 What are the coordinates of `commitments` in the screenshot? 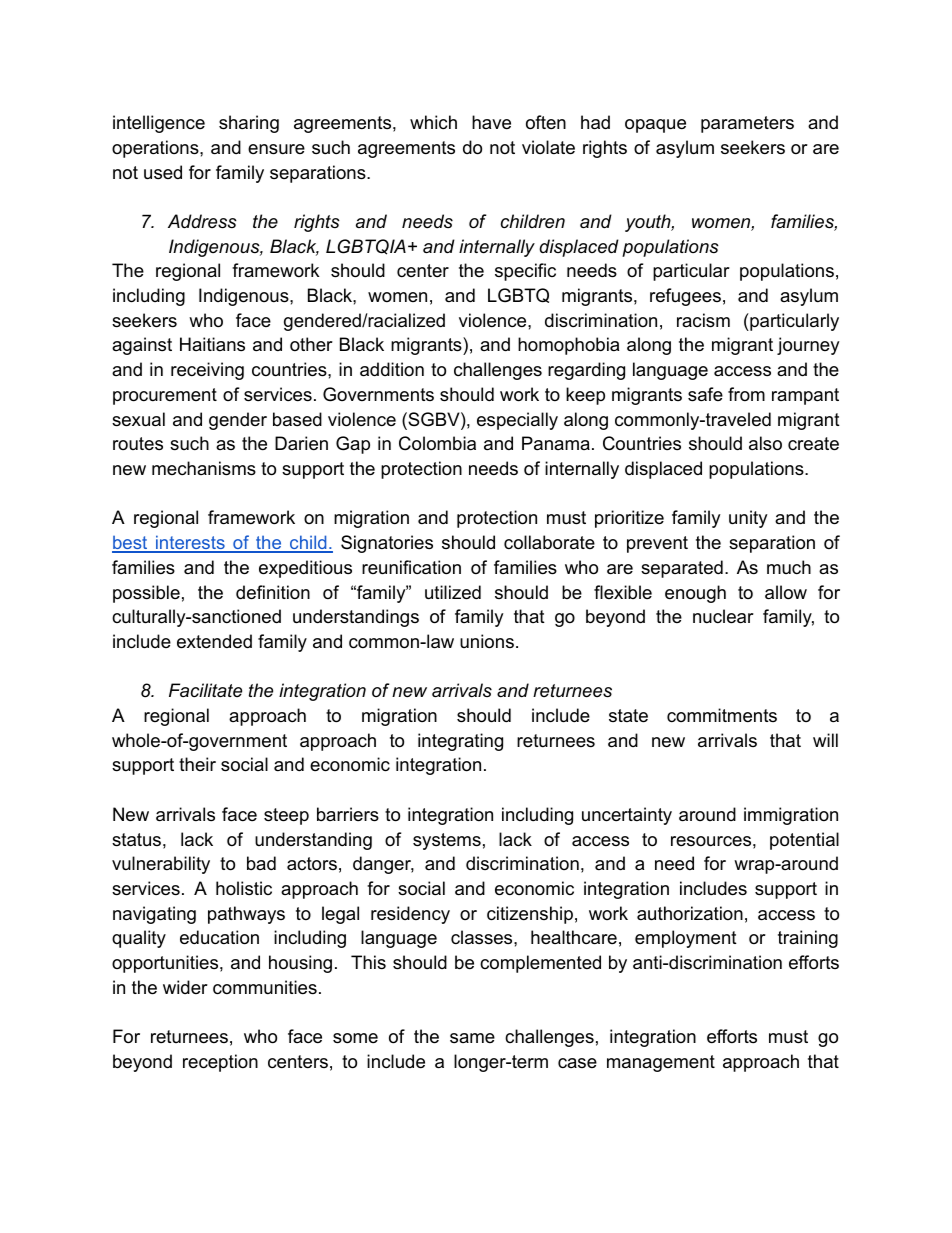 It's located at (722, 715).
